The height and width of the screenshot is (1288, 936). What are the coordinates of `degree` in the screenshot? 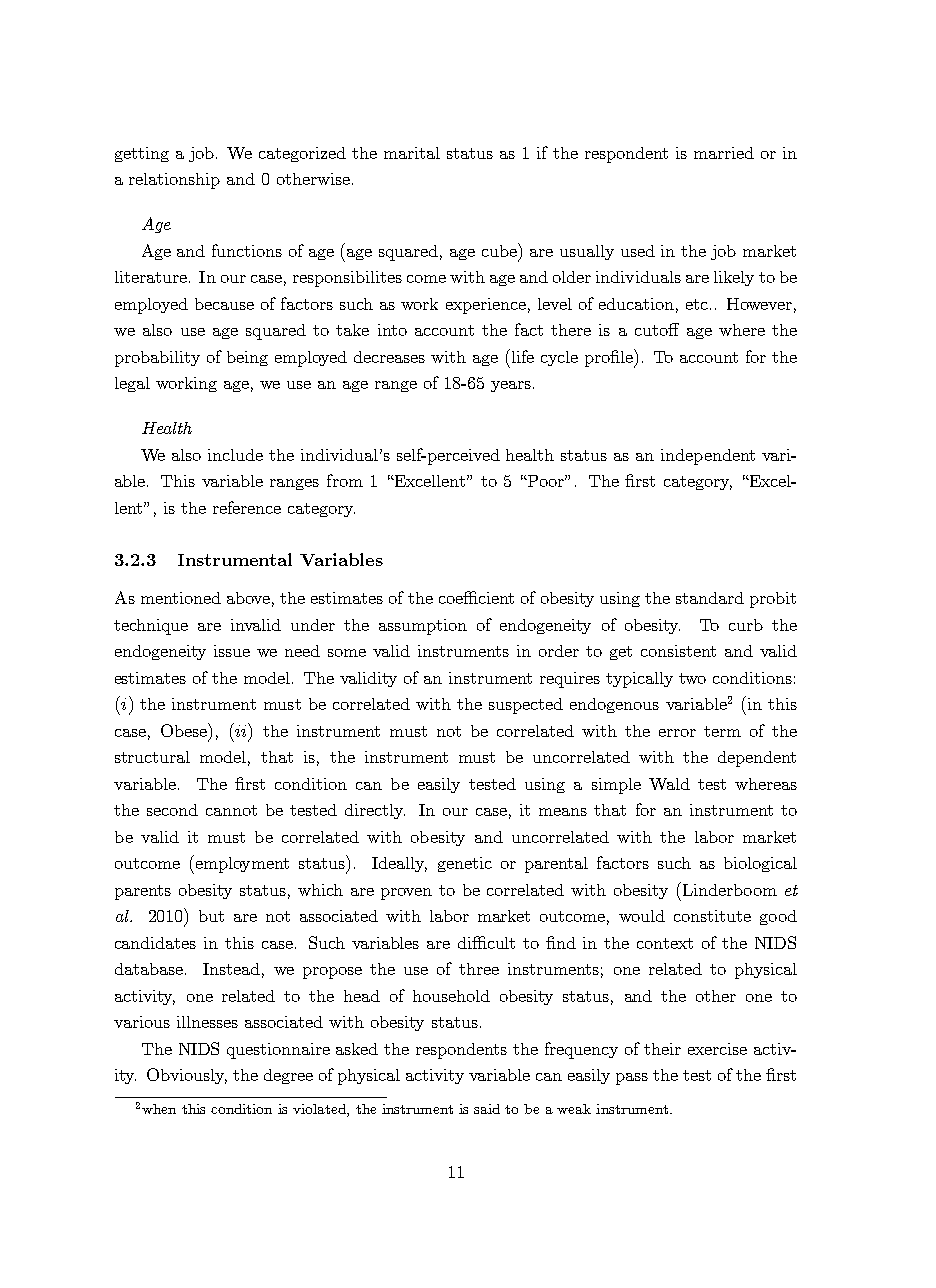 It's located at (288, 1076).
